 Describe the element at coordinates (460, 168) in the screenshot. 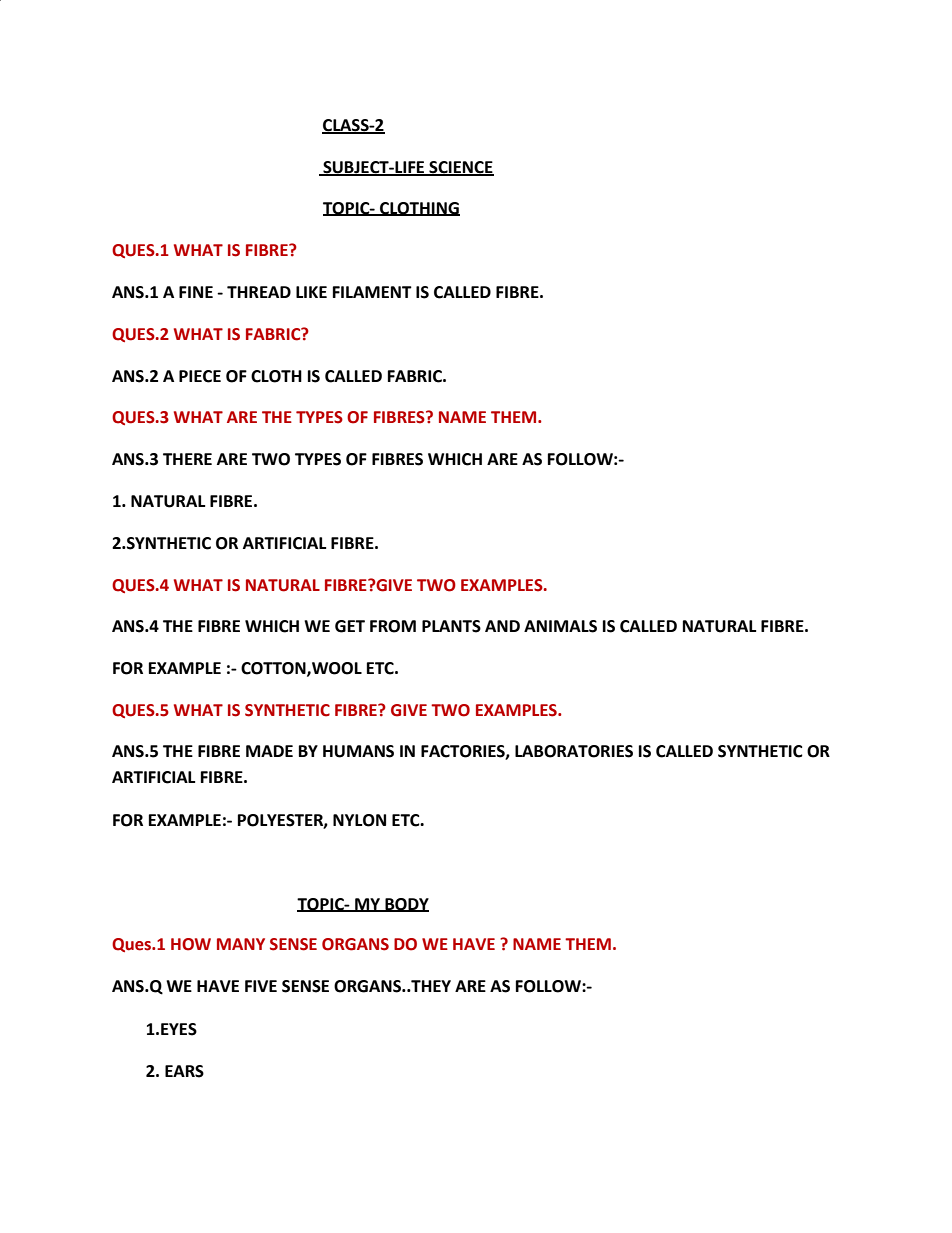

I see `SCIENCE` at that location.
